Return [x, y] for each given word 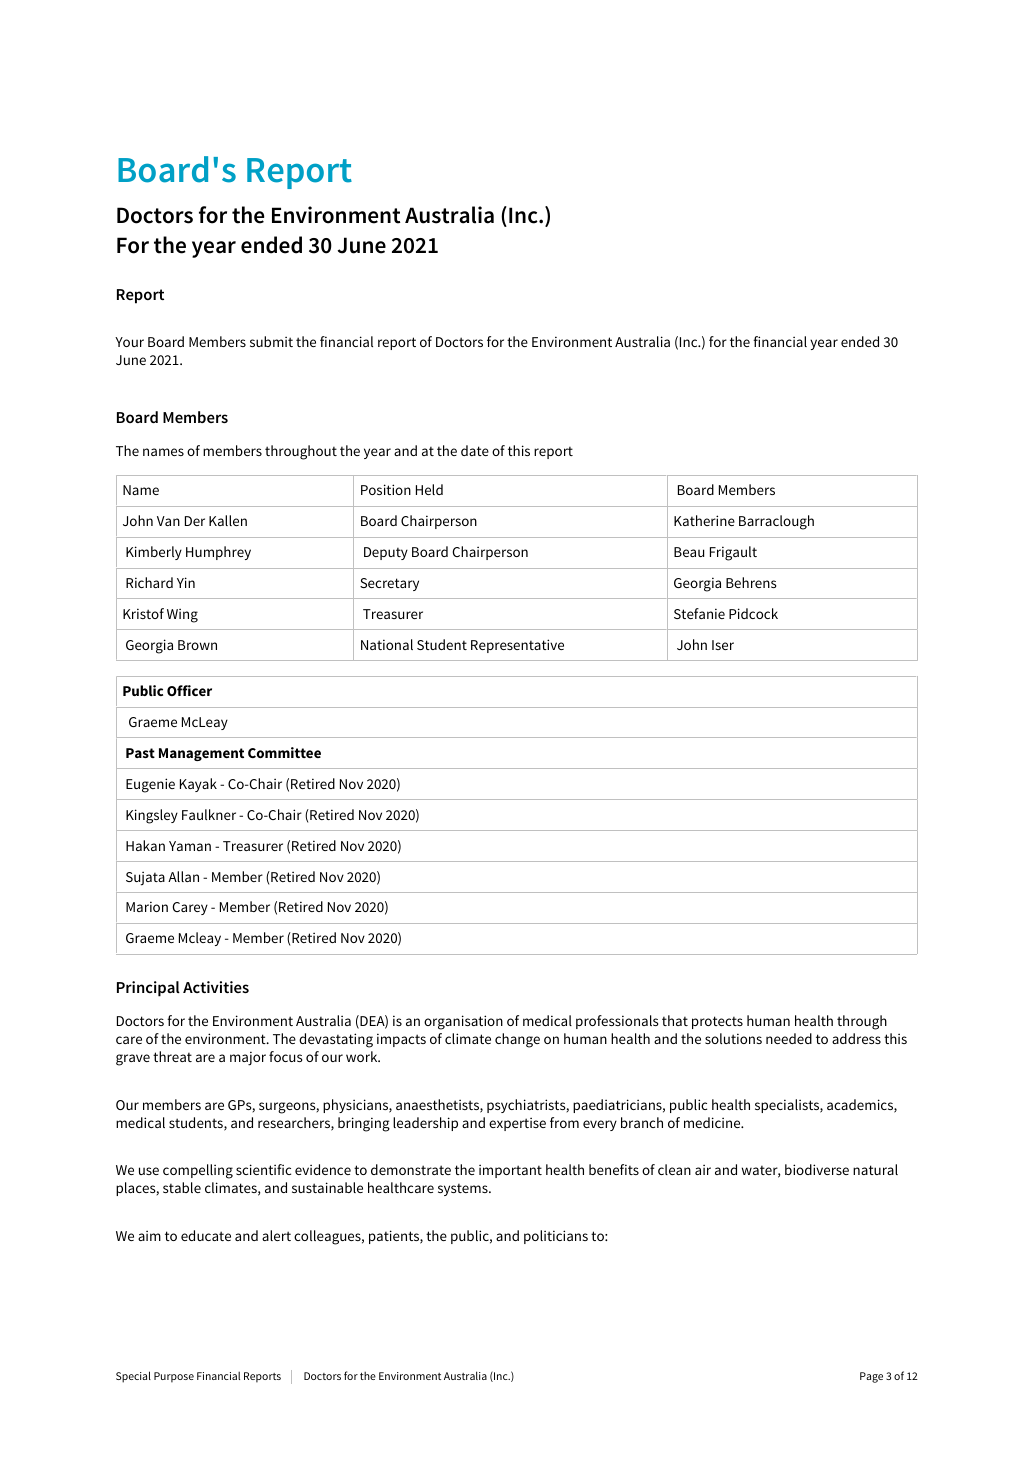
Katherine [704, 520]
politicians [556, 1237]
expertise [517, 1124]
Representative [517, 646]
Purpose [174, 1377]
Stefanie [699, 613]
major [248, 1058]
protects [717, 1022]
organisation [463, 1022]
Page [871, 1377]
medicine [713, 1122]
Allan [183, 876]
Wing [182, 615]
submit [271, 341]
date [475, 450]
